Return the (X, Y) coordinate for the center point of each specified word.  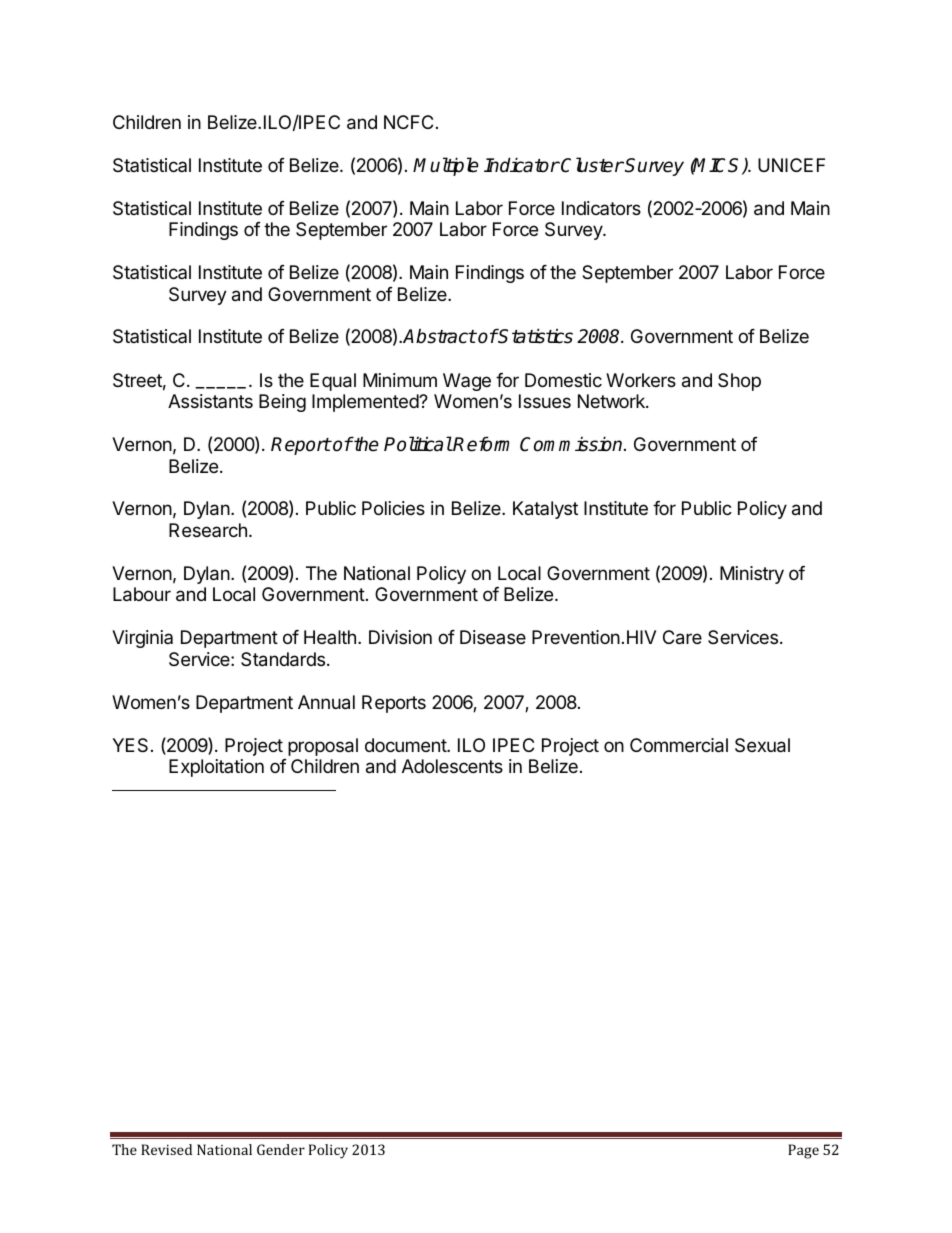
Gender (281, 1149)
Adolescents (452, 766)
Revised (166, 1149)
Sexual (762, 745)
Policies (393, 508)
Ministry (752, 575)
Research (208, 530)
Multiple (446, 166)
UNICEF (791, 165)
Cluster (592, 165)
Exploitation (216, 768)
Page (803, 1151)
